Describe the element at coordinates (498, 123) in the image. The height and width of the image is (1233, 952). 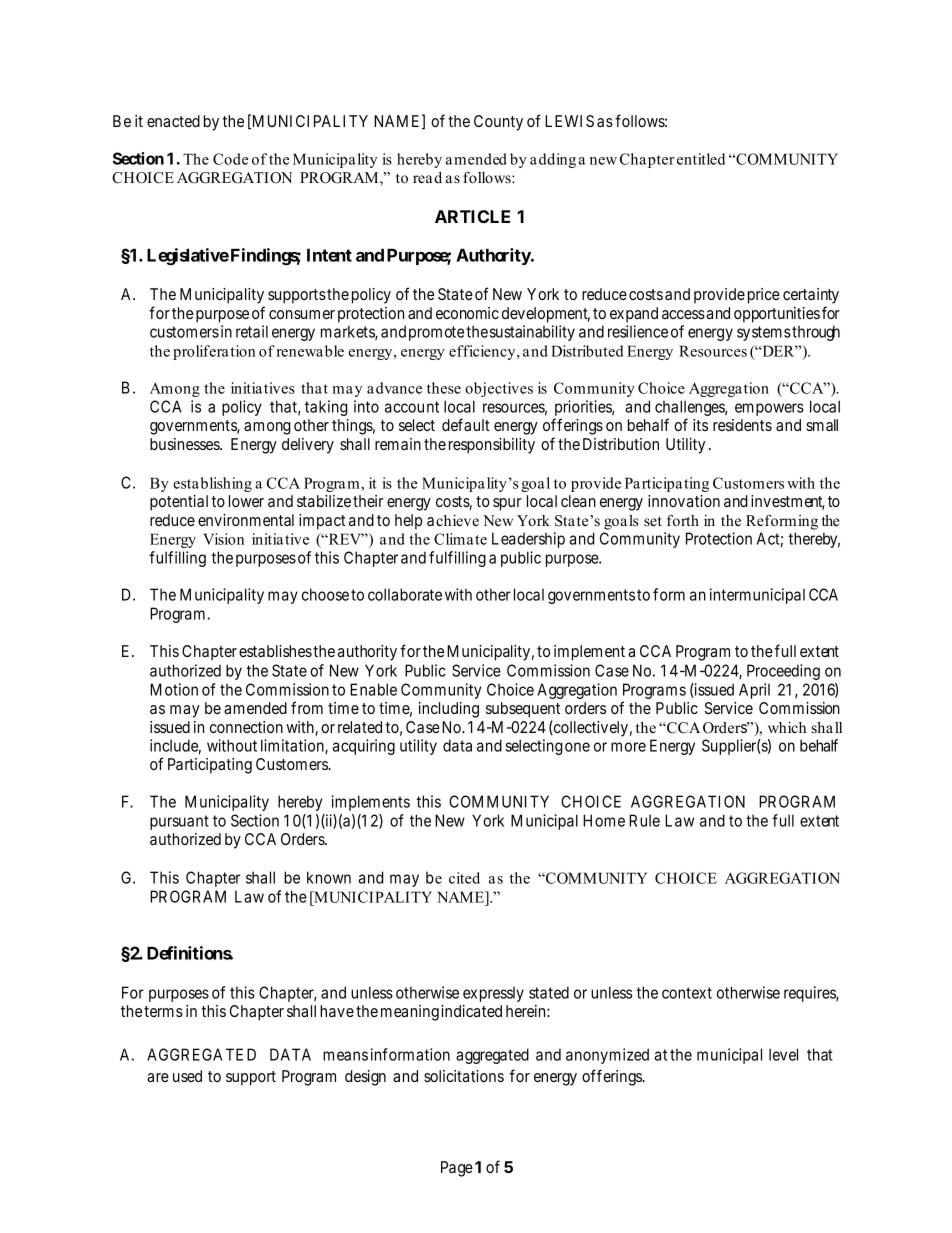
I see `County` at that location.
